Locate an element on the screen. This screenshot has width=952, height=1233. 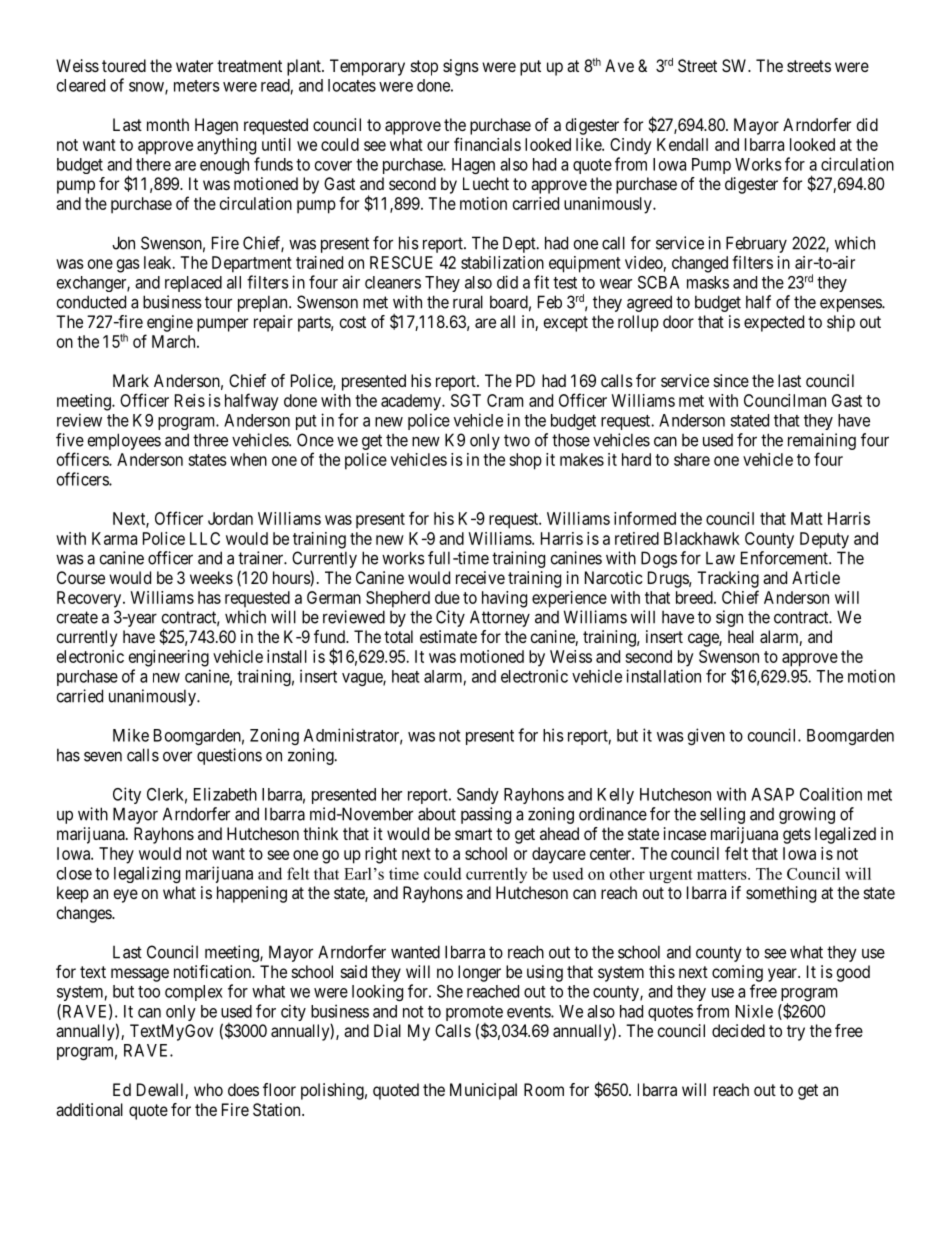
legalizing is located at coordinates (147, 874).
